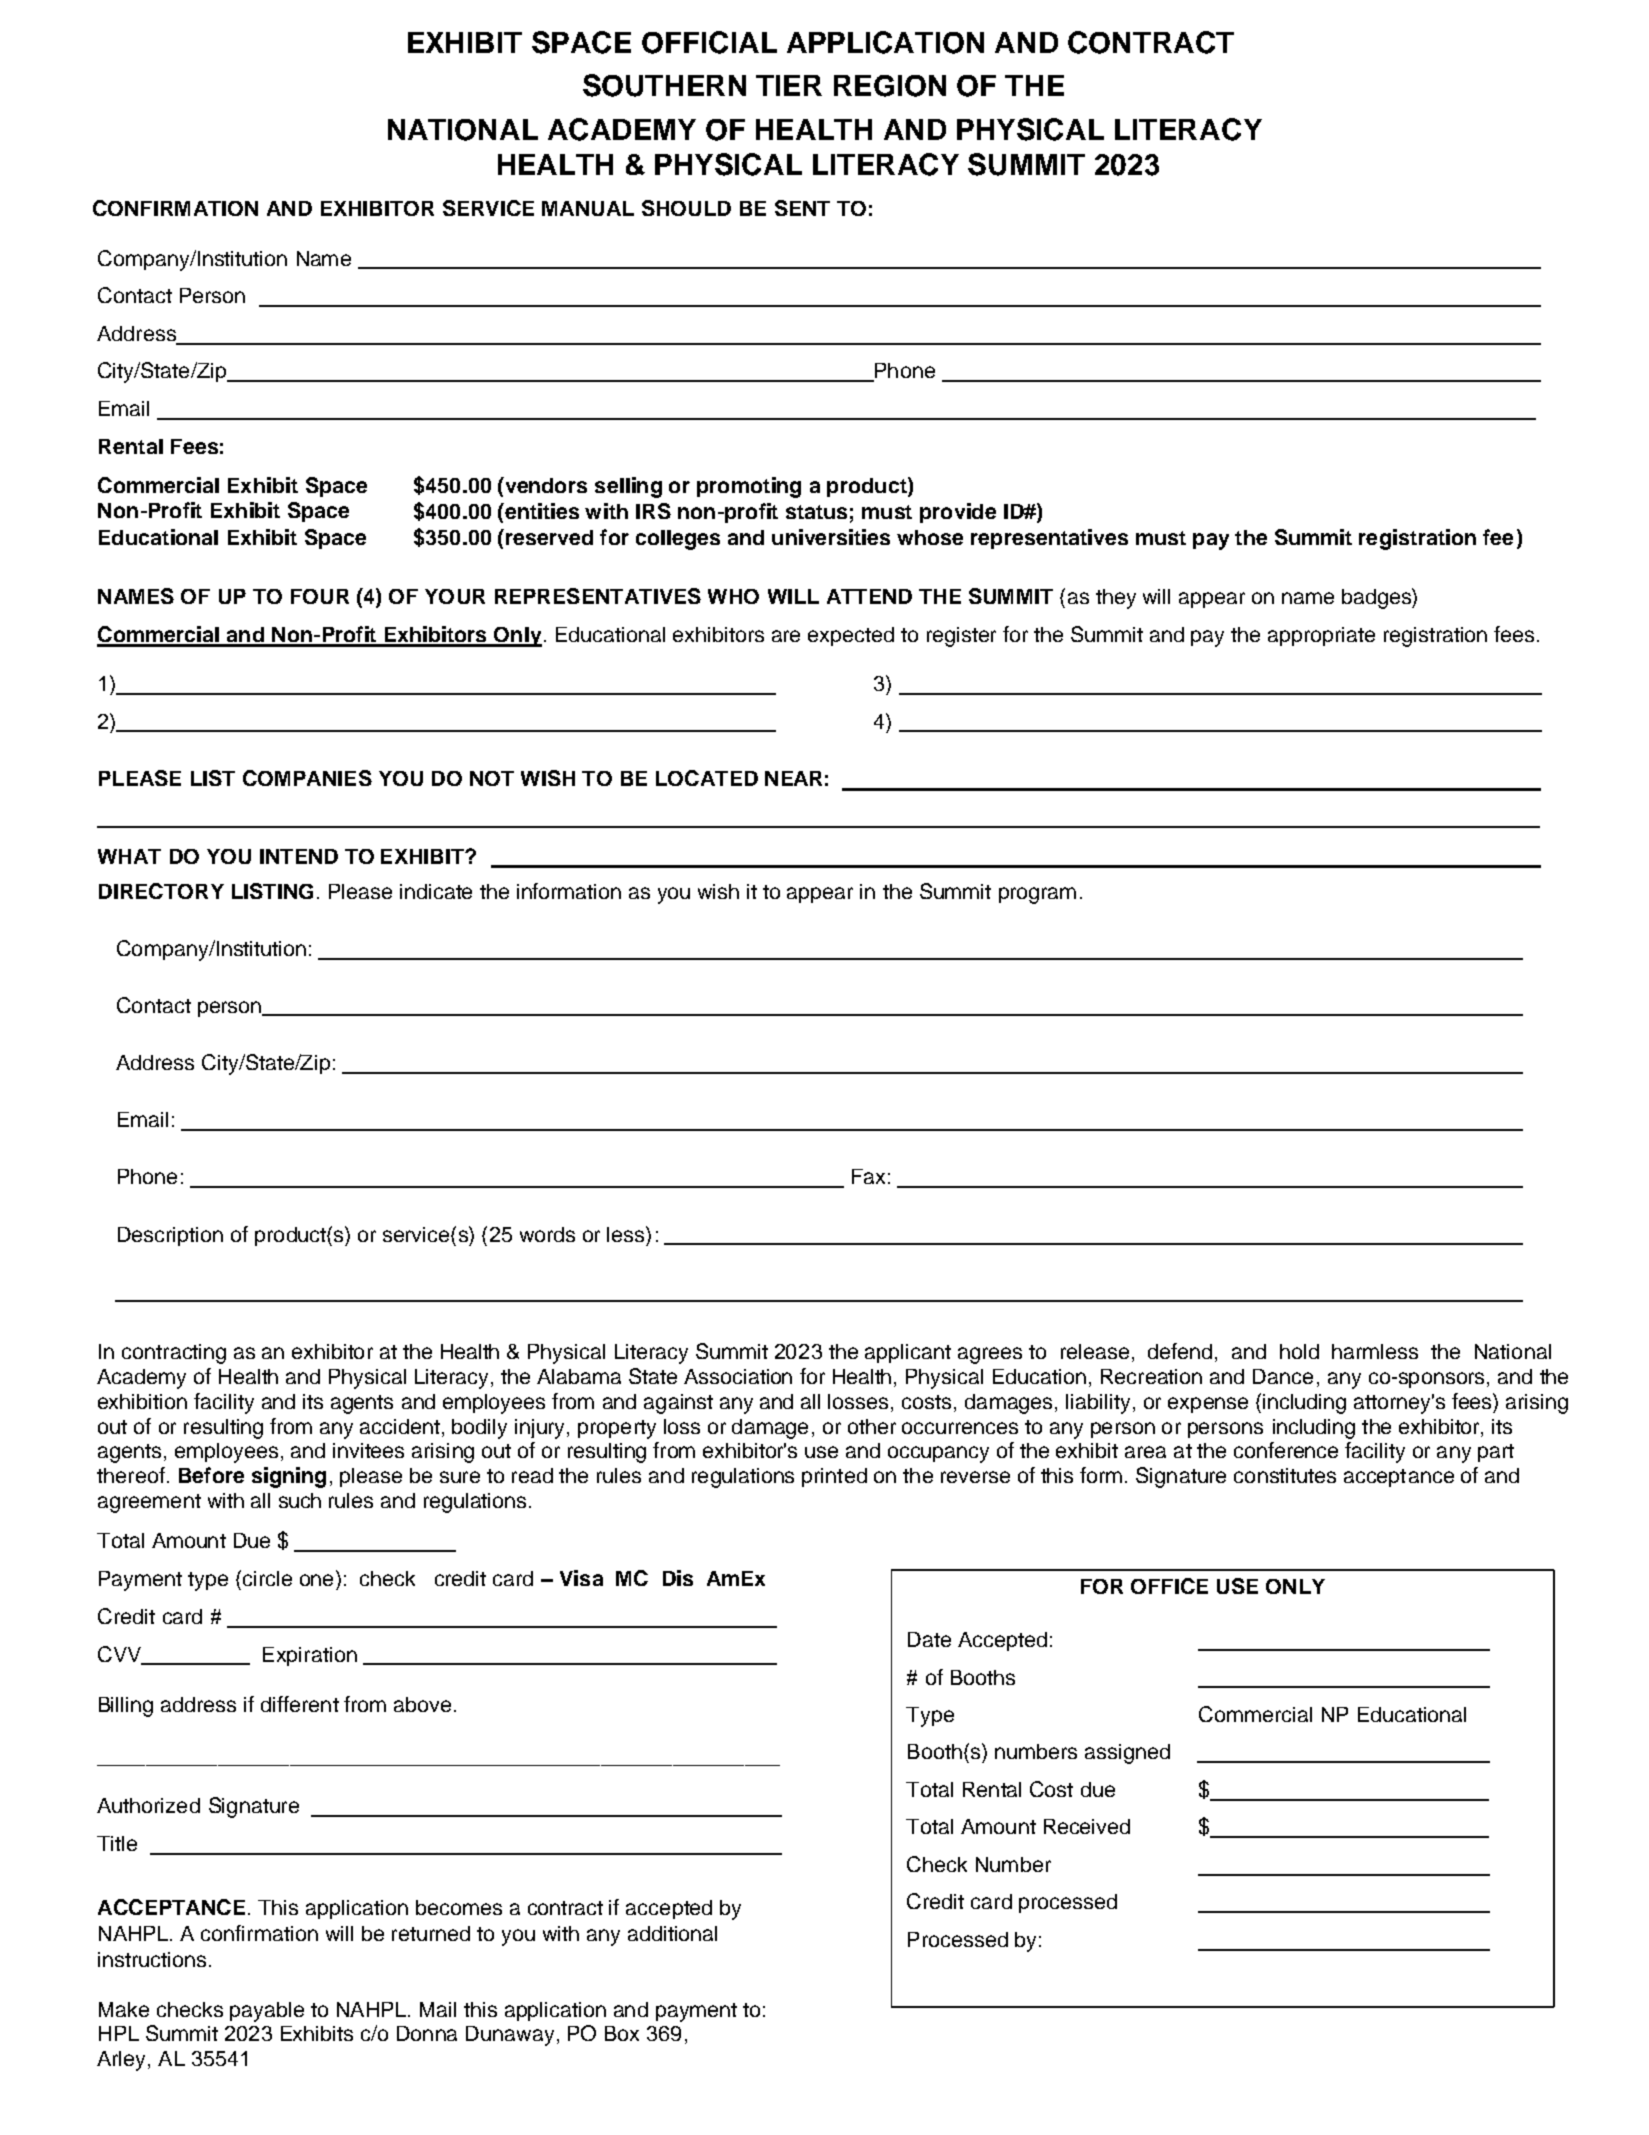 The image size is (1649, 2135). I want to click on payable, so click(267, 2012).
